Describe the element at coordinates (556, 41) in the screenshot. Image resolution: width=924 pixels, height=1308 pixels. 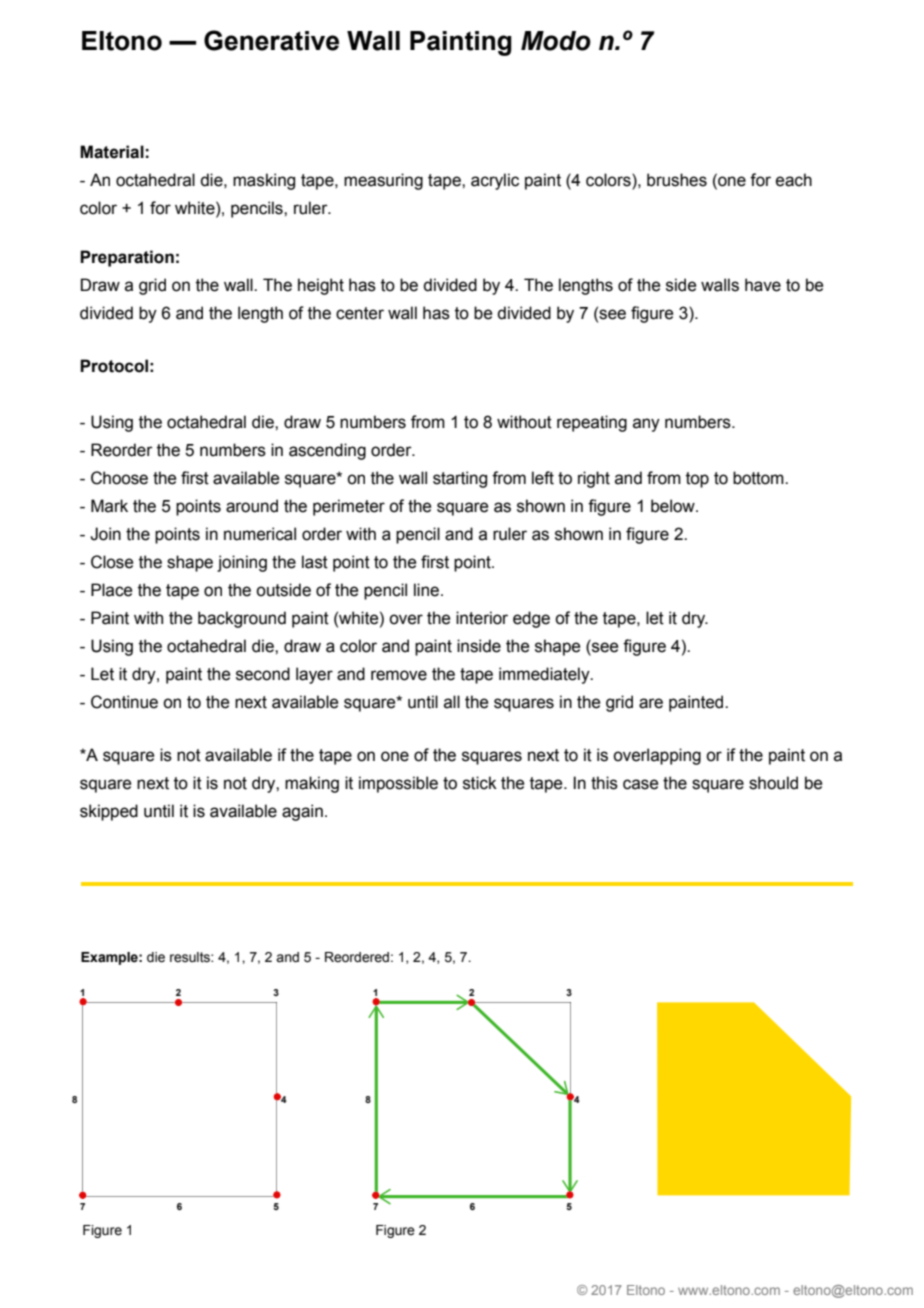
I see `Modo` at that location.
